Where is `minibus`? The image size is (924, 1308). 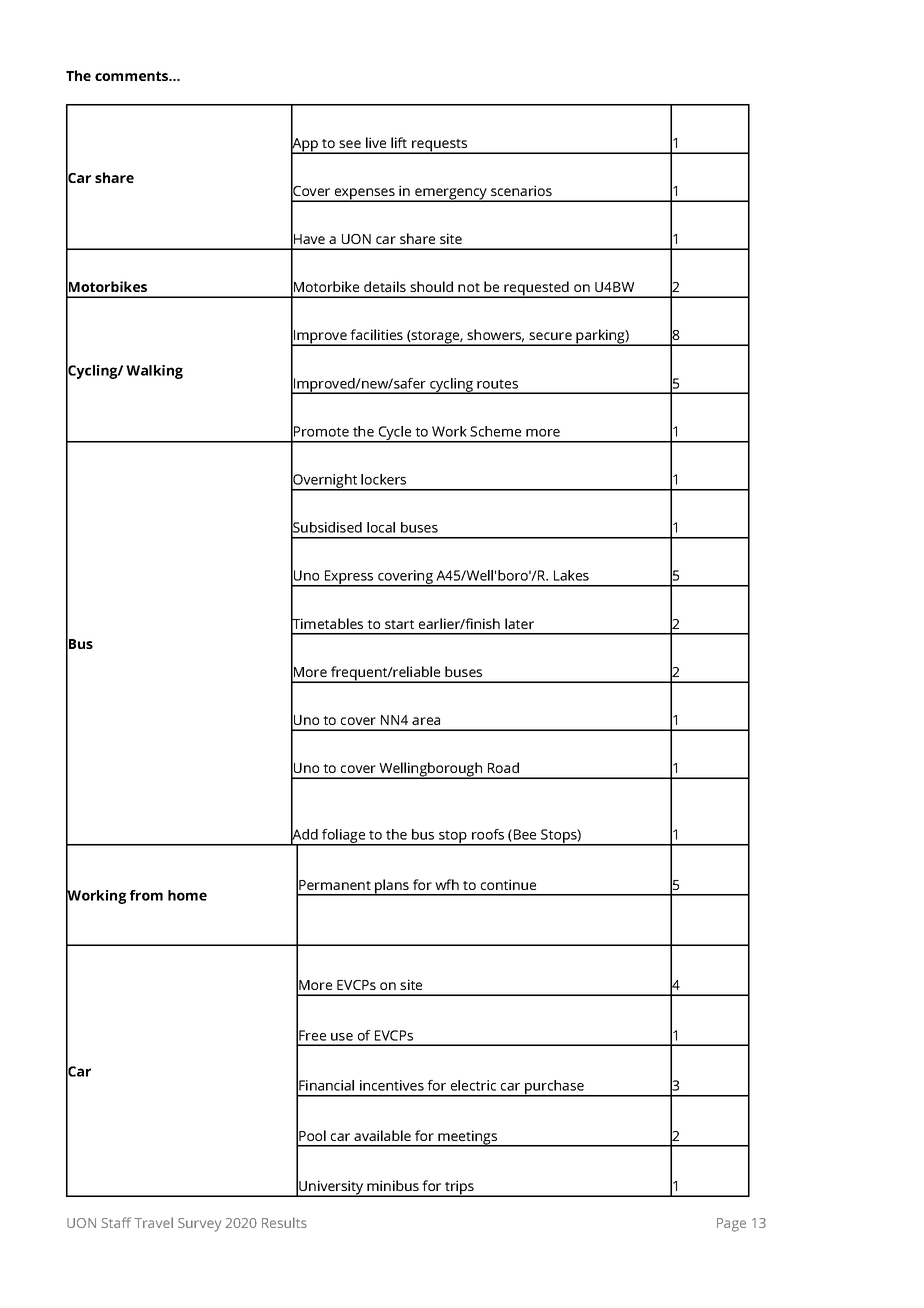 minibus is located at coordinates (393, 1185).
